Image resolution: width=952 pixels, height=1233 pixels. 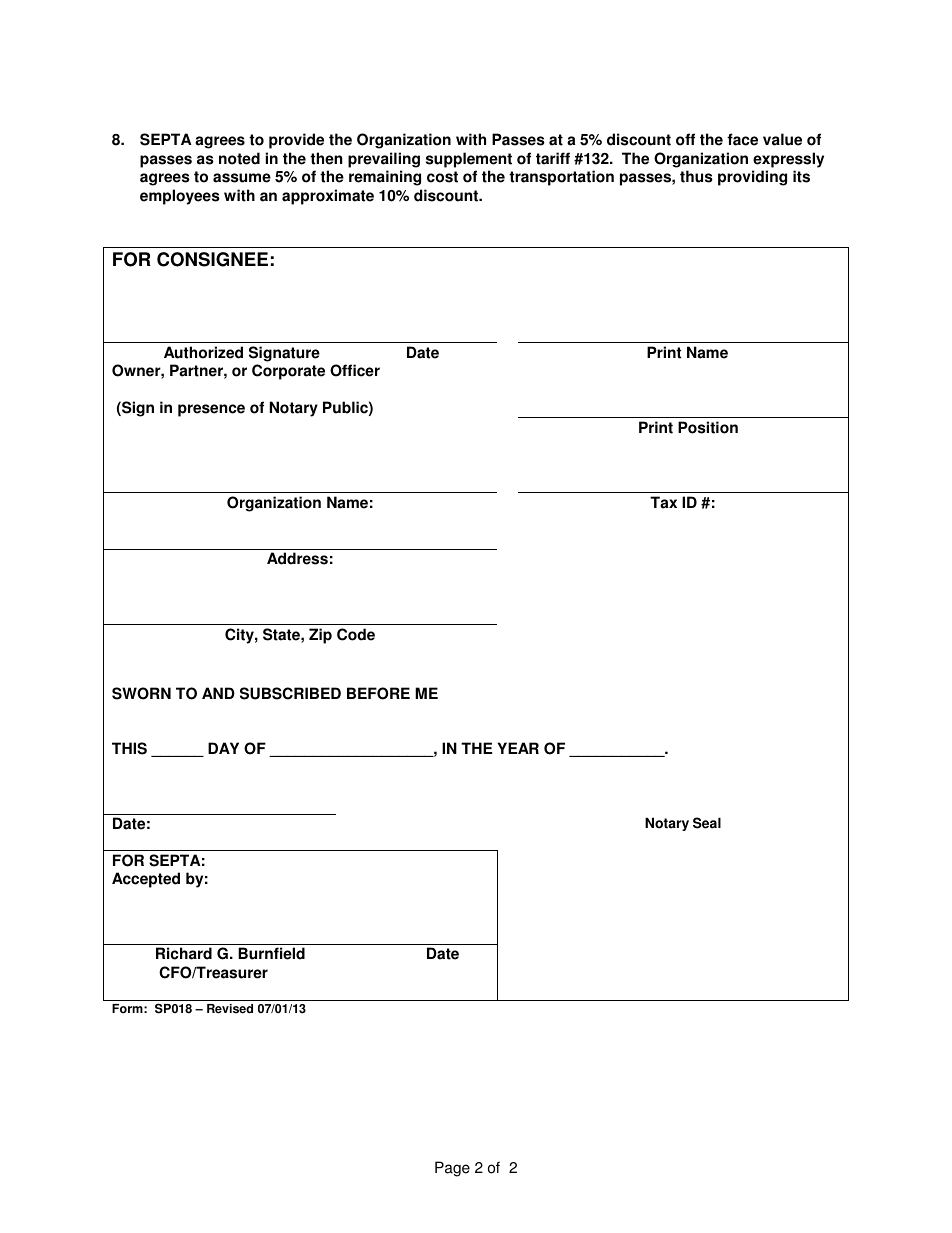 I want to click on supplement, so click(x=469, y=160).
